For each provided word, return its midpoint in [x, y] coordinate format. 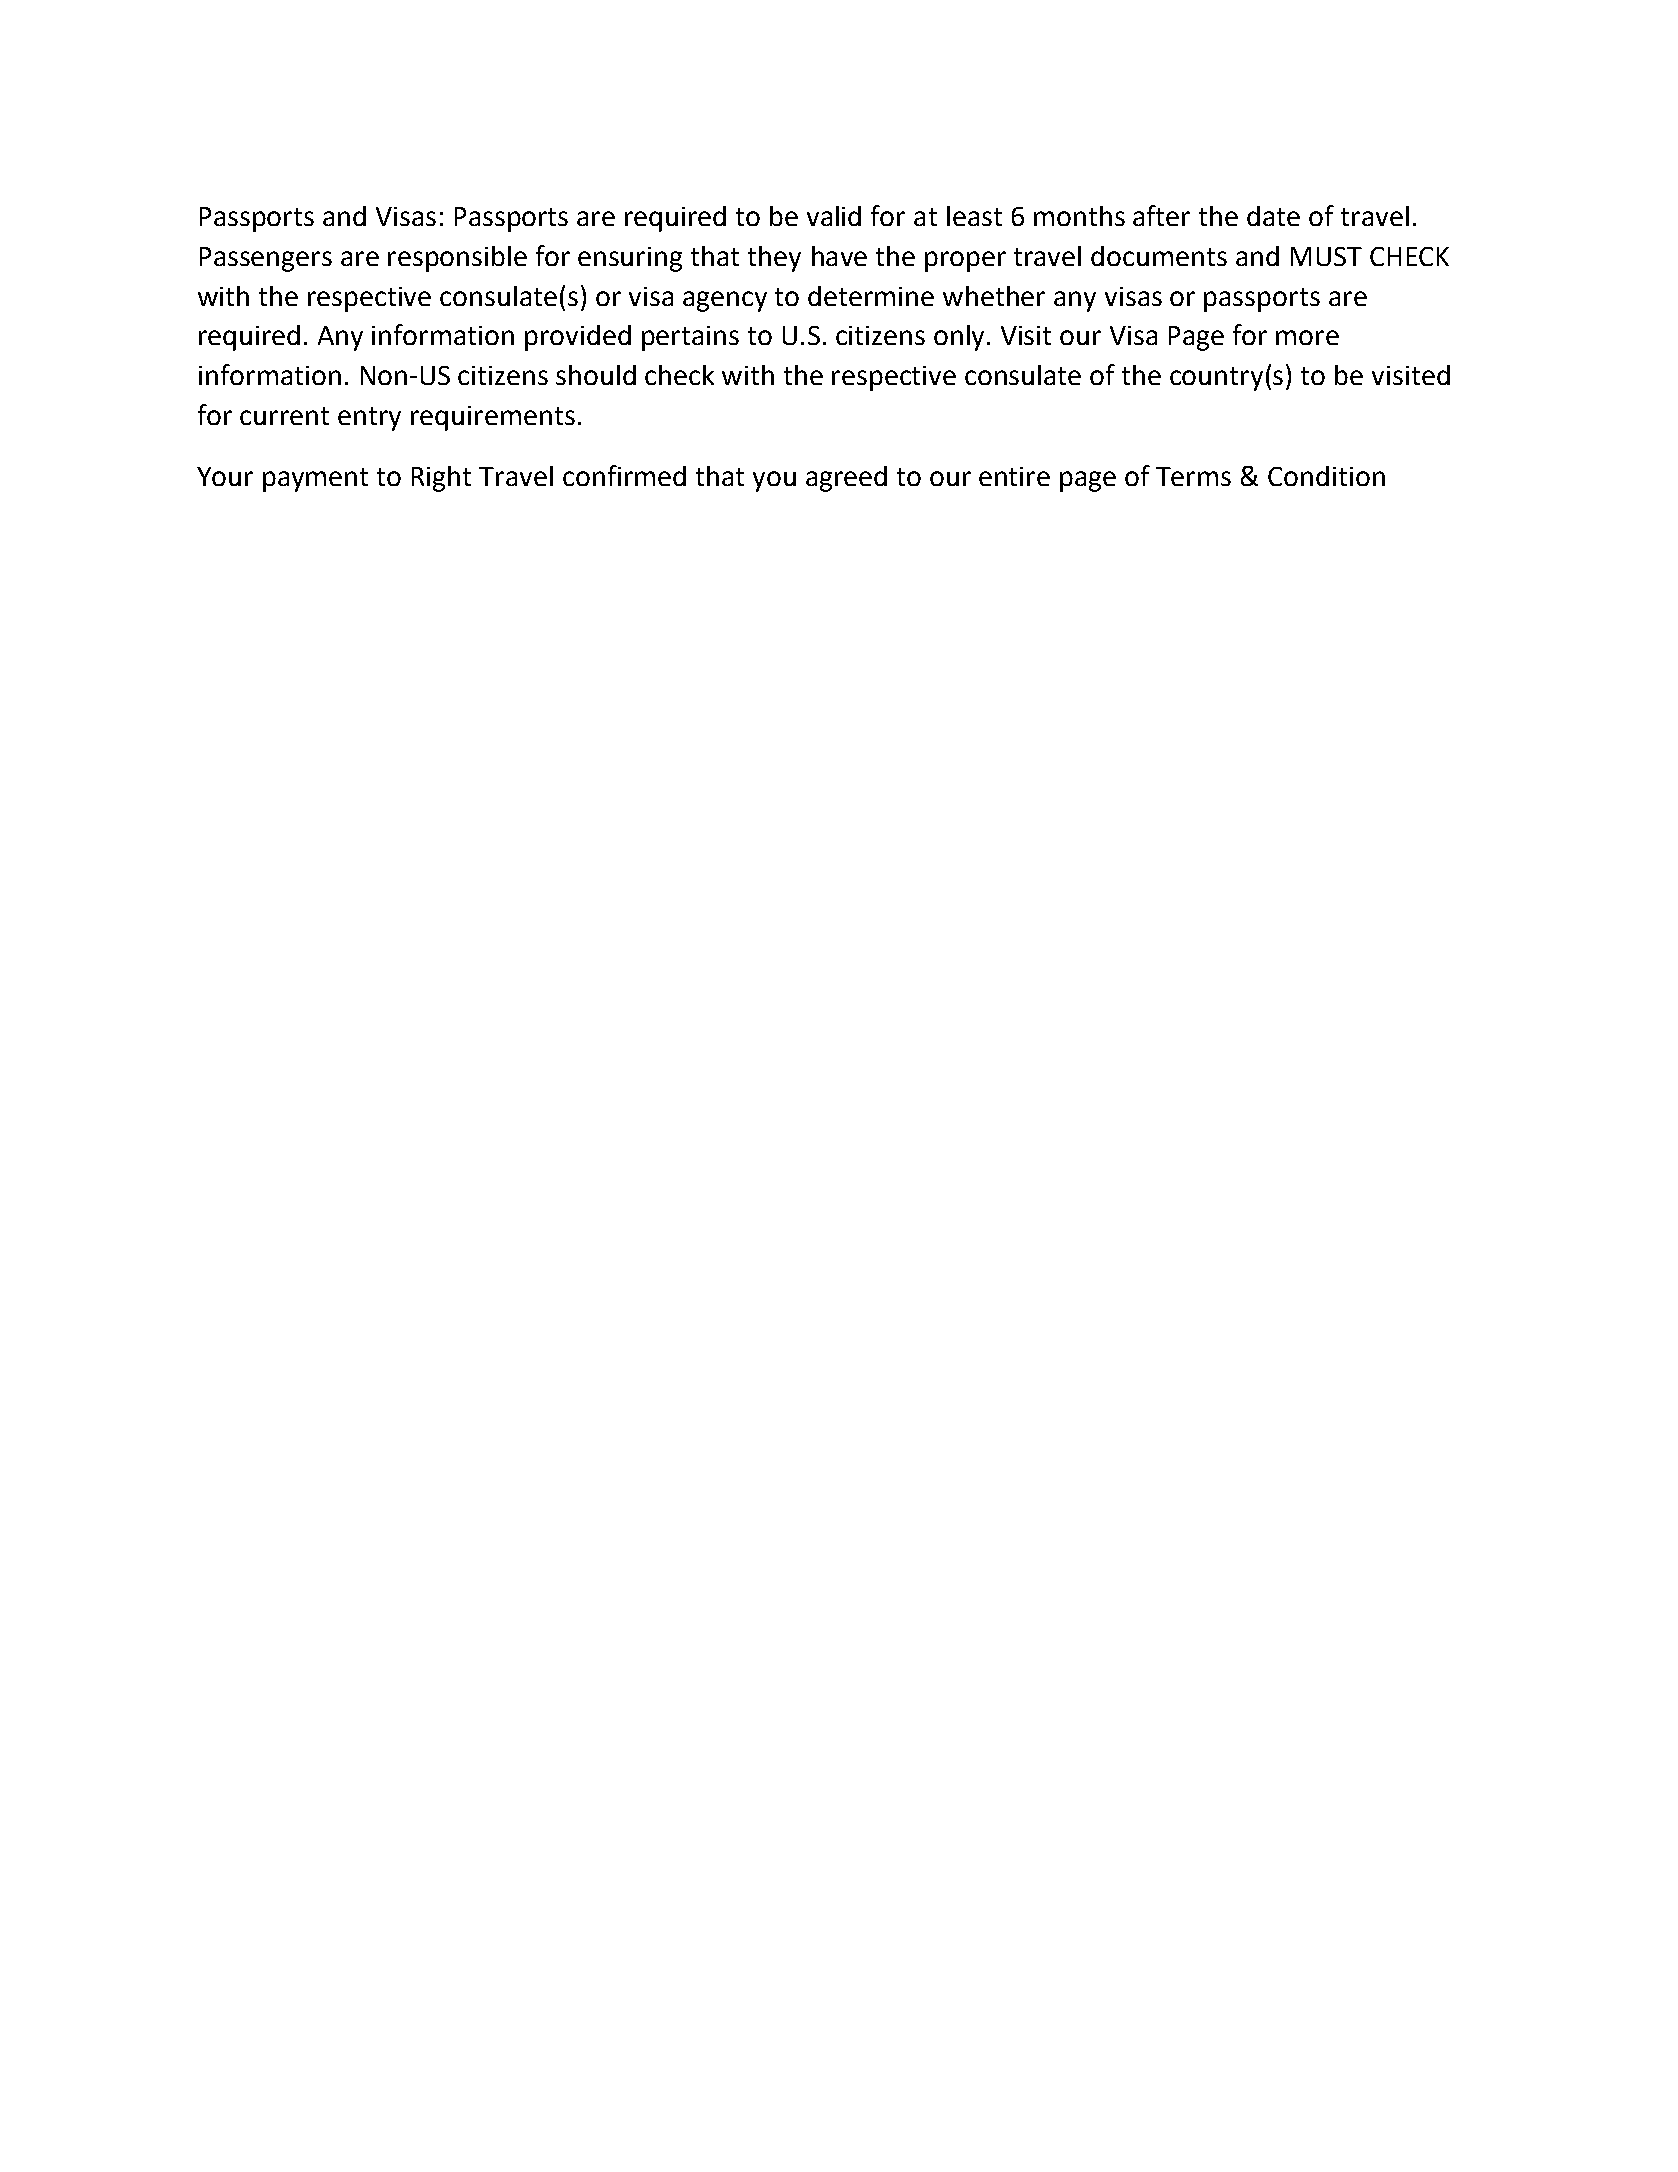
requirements [493, 418]
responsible [457, 259]
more [1307, 337]
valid [834, 216]
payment [315, 480]
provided [578, 338]
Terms [1193, 476]
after [1161, 215]
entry [369, 419]
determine [871, 296]
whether [994, 296]
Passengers [266, 259]
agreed [846, 479]
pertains [690, 338]
